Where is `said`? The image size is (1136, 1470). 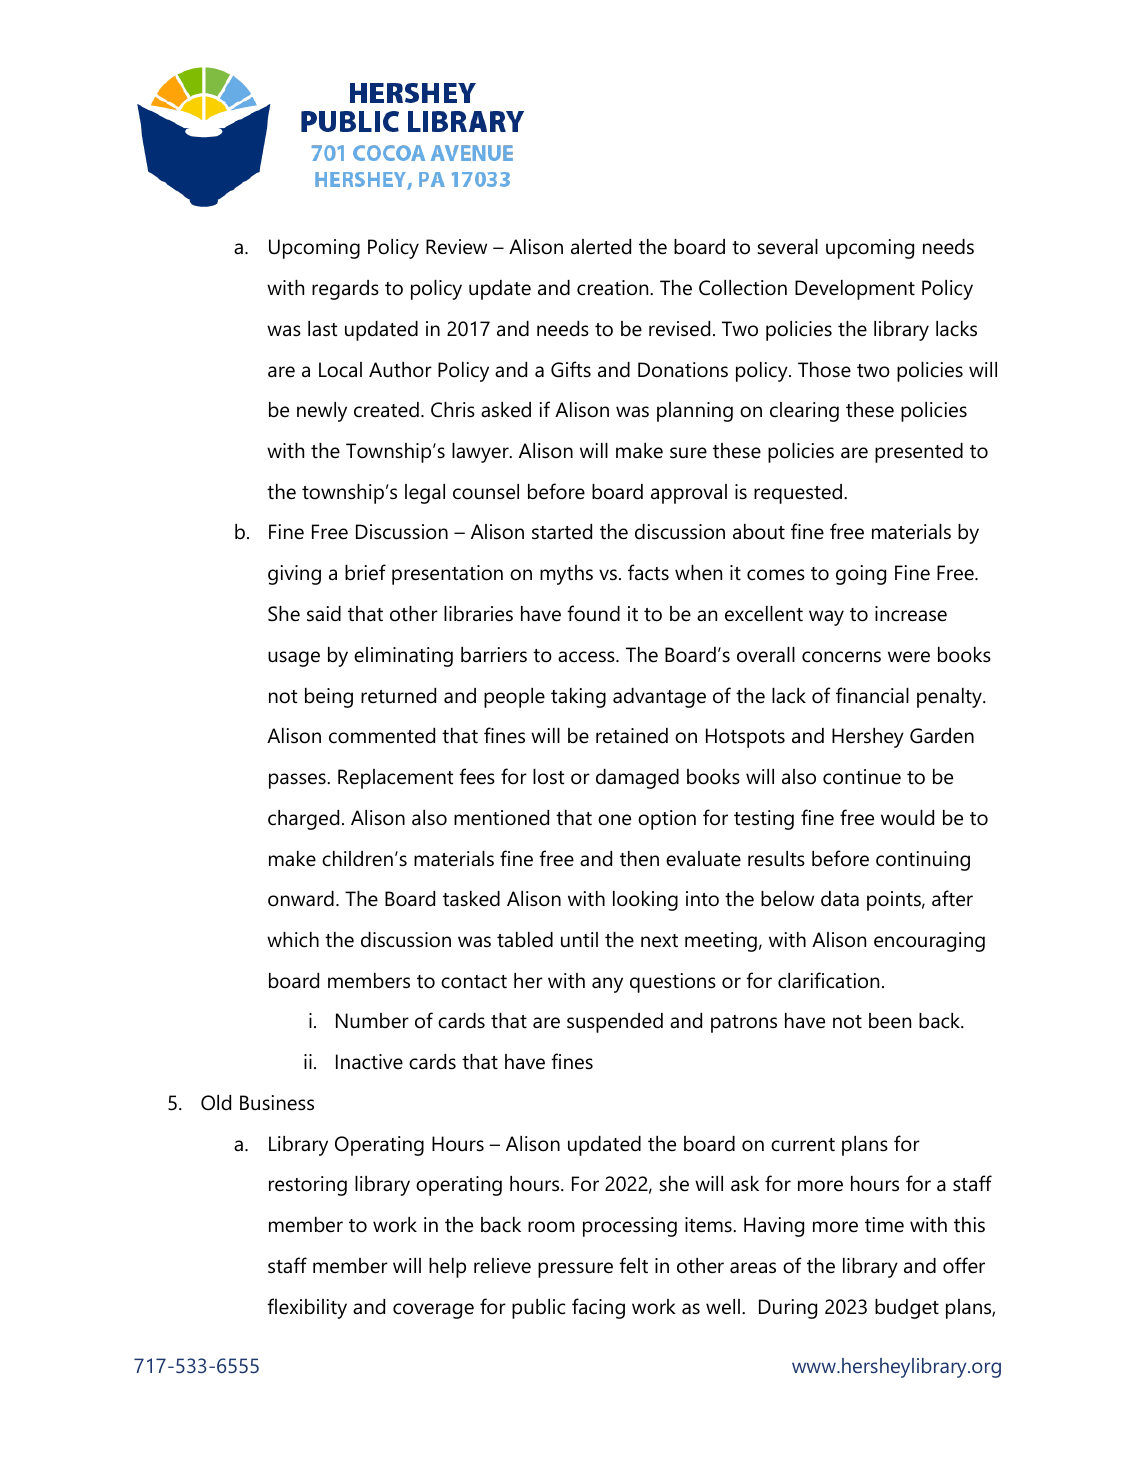 said is located at coordinates (324, 614).
